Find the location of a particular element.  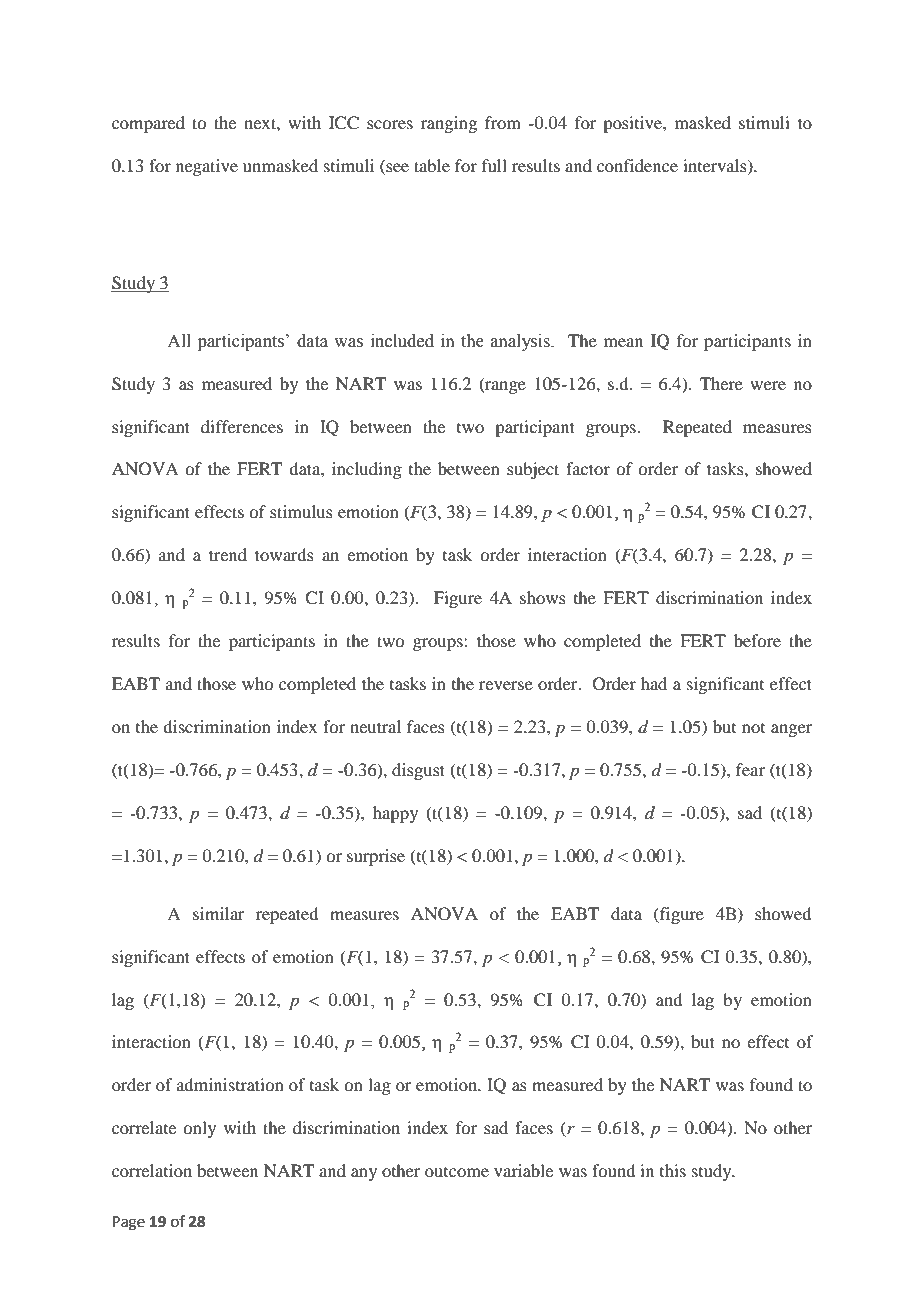

subject is located at coordinates (533, 470).
